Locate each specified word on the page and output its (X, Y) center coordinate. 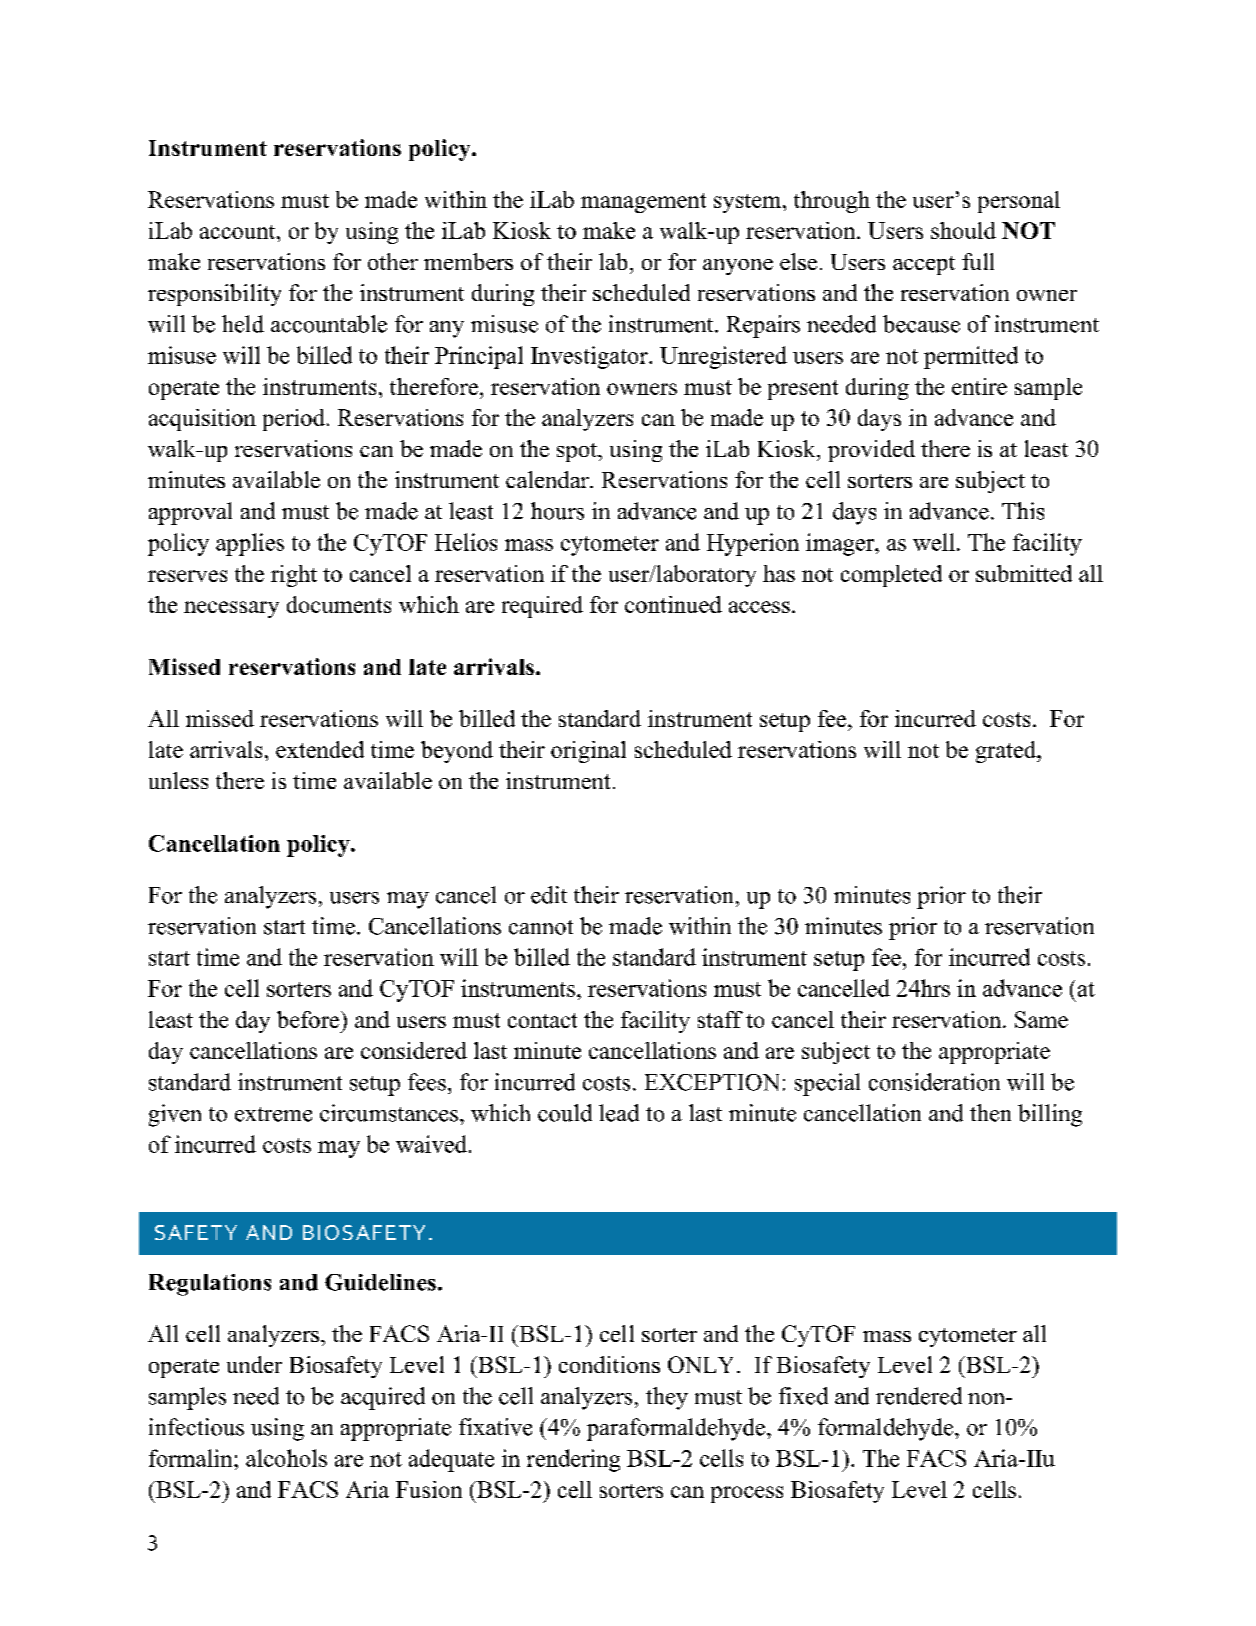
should (963, 230)
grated (1007, 752)
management (643, 203)
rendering (573, 1460)
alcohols (286, 1458)
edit (549, 895)
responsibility (214, 295)
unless (178, 780)
